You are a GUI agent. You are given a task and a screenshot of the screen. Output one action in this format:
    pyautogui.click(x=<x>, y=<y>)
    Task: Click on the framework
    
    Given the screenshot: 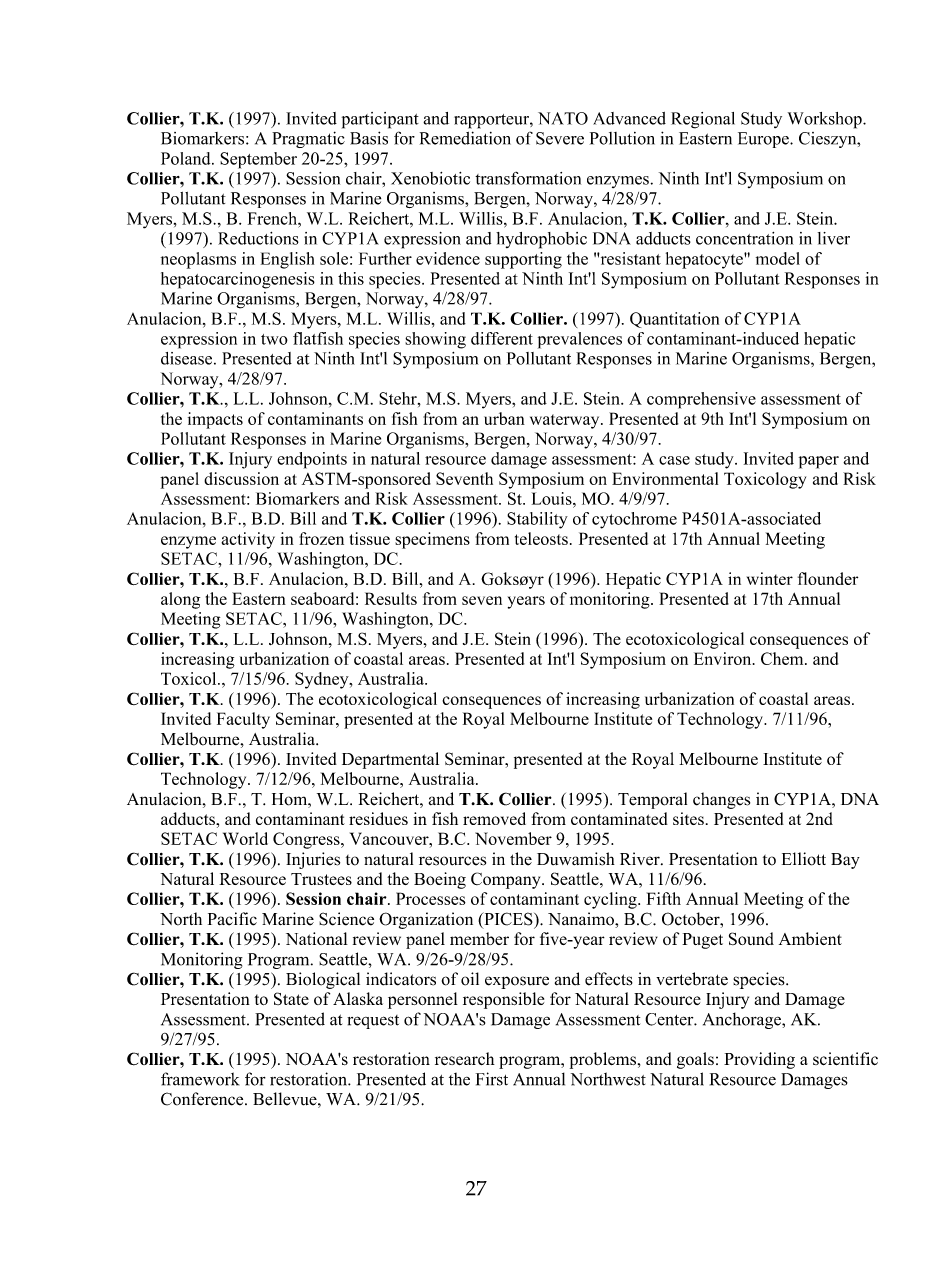 What is the action you would take?
    pyautogui.click(x=200, y=1079)
